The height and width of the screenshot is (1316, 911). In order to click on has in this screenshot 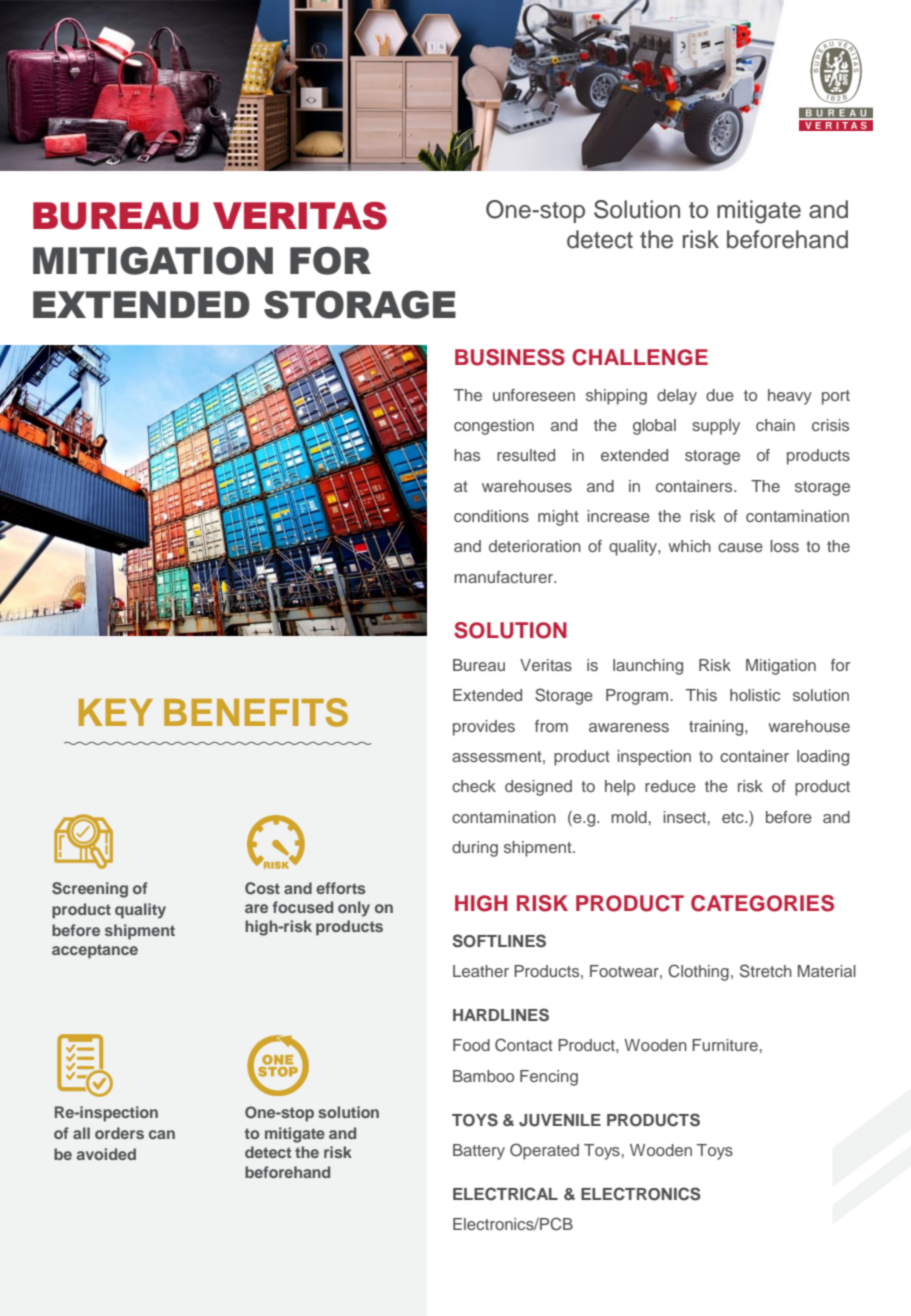, I will do `click(467, 455)`.
